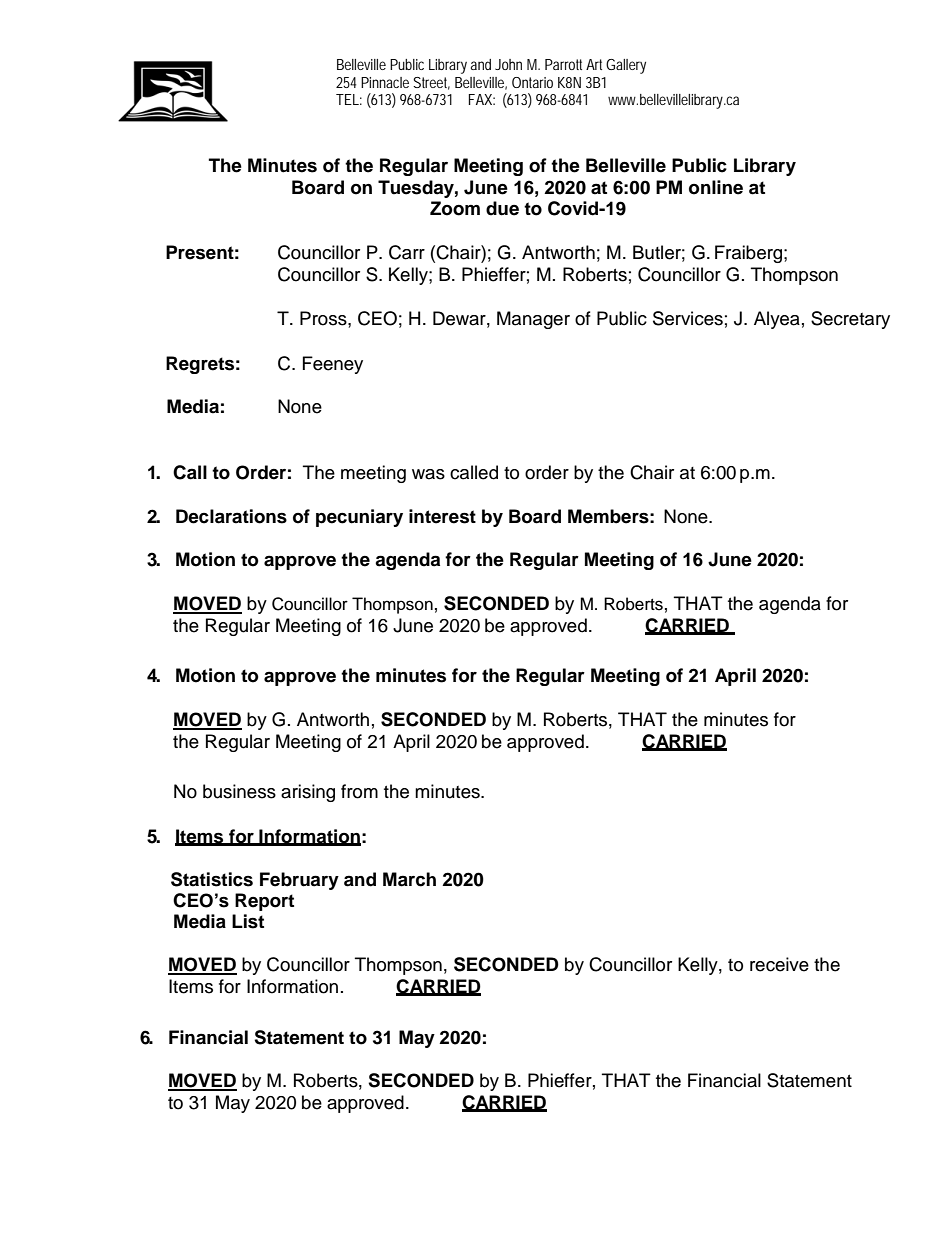 The width and height of the page is (952, 1233). Describe the element at coordinates (308, 793) in the page. I see `arising` at that location.
